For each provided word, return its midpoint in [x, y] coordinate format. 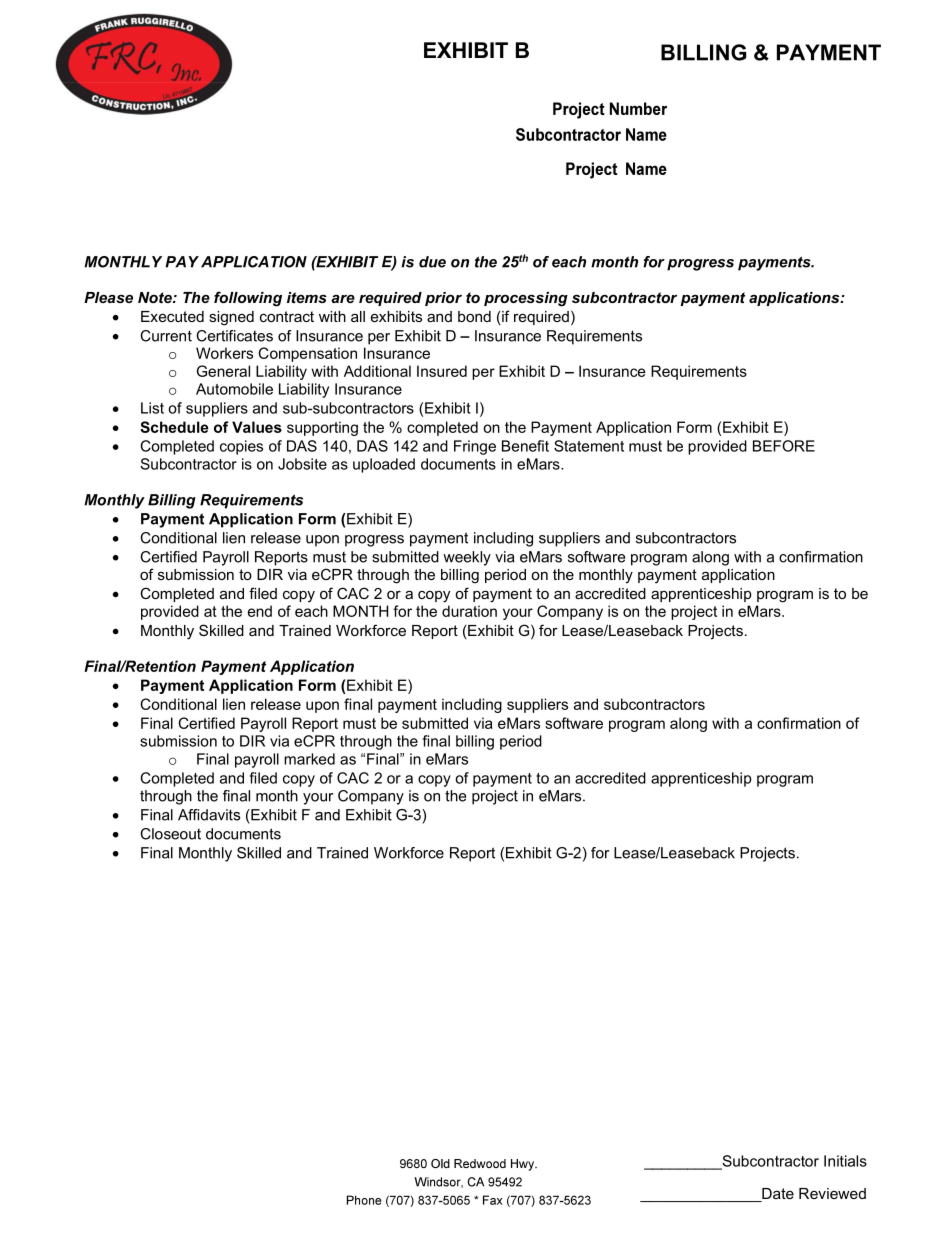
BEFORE [784, 446]
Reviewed [832, 1193]
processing [526, 299]
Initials [845, 1161]
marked [309, 759]
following [248, 299]
